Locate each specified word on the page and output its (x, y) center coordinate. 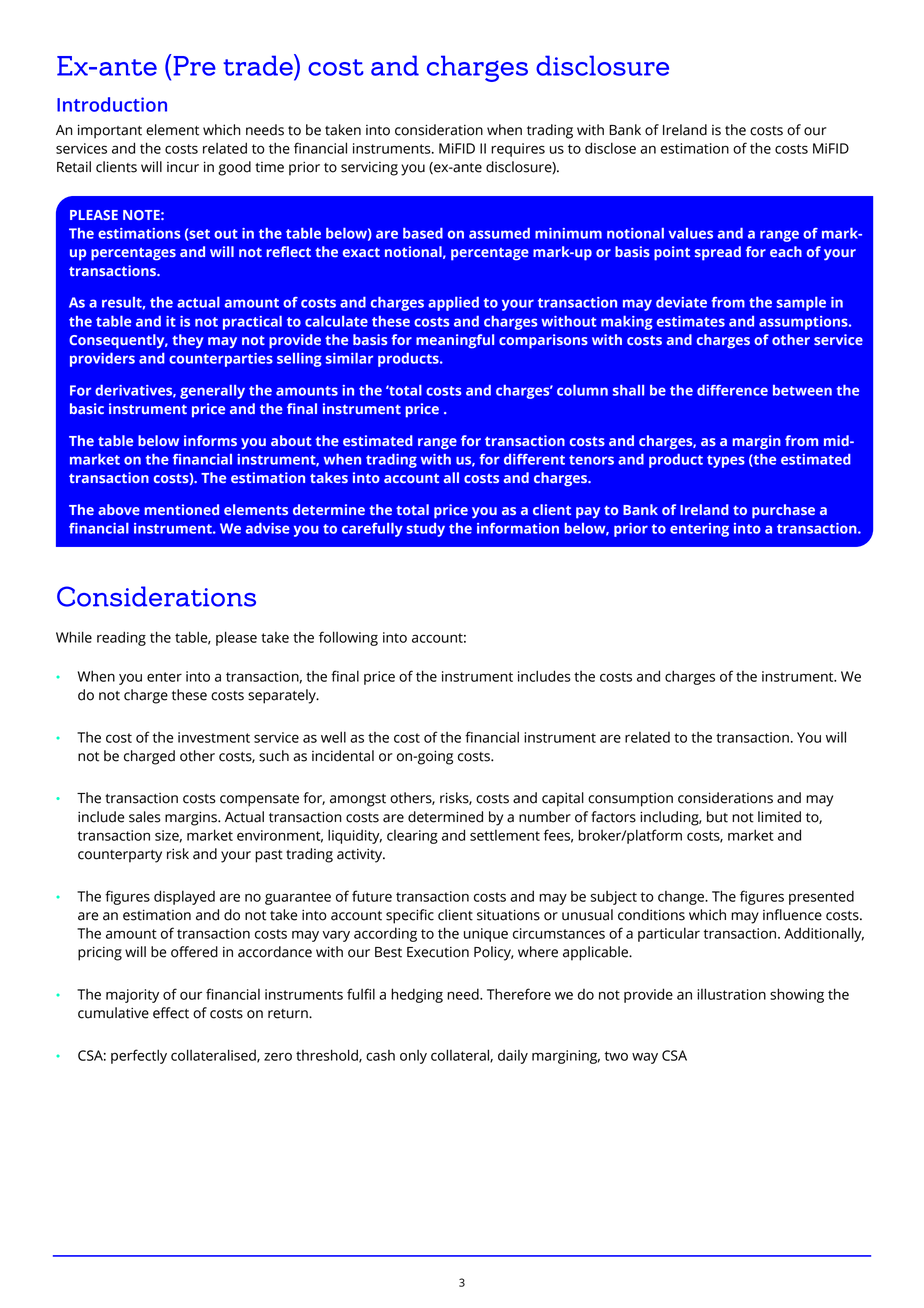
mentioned (181, 509)
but (717, 817)
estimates (691, 321)
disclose (610, 148)
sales (145, 817)
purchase (783, 511)
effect (171, 1013)
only (413, 1057)
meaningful (455, 341)
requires (518, 150)
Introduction (112, 104)
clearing (412, 837)
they (188, 341)
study (426, 530)
